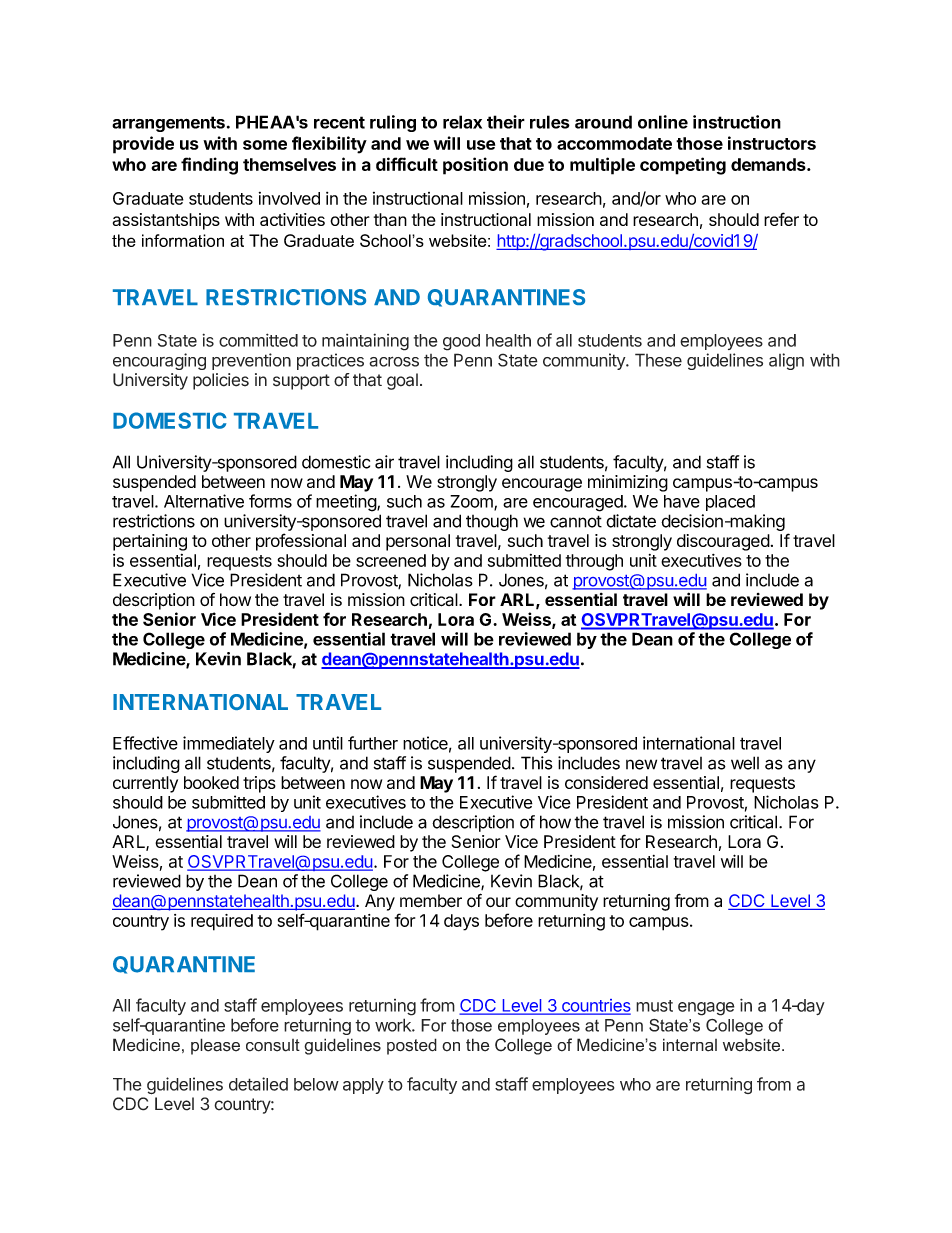  Describe the element at coordinates (690, 1045) in the screenshot. I see `internal` at that location.
